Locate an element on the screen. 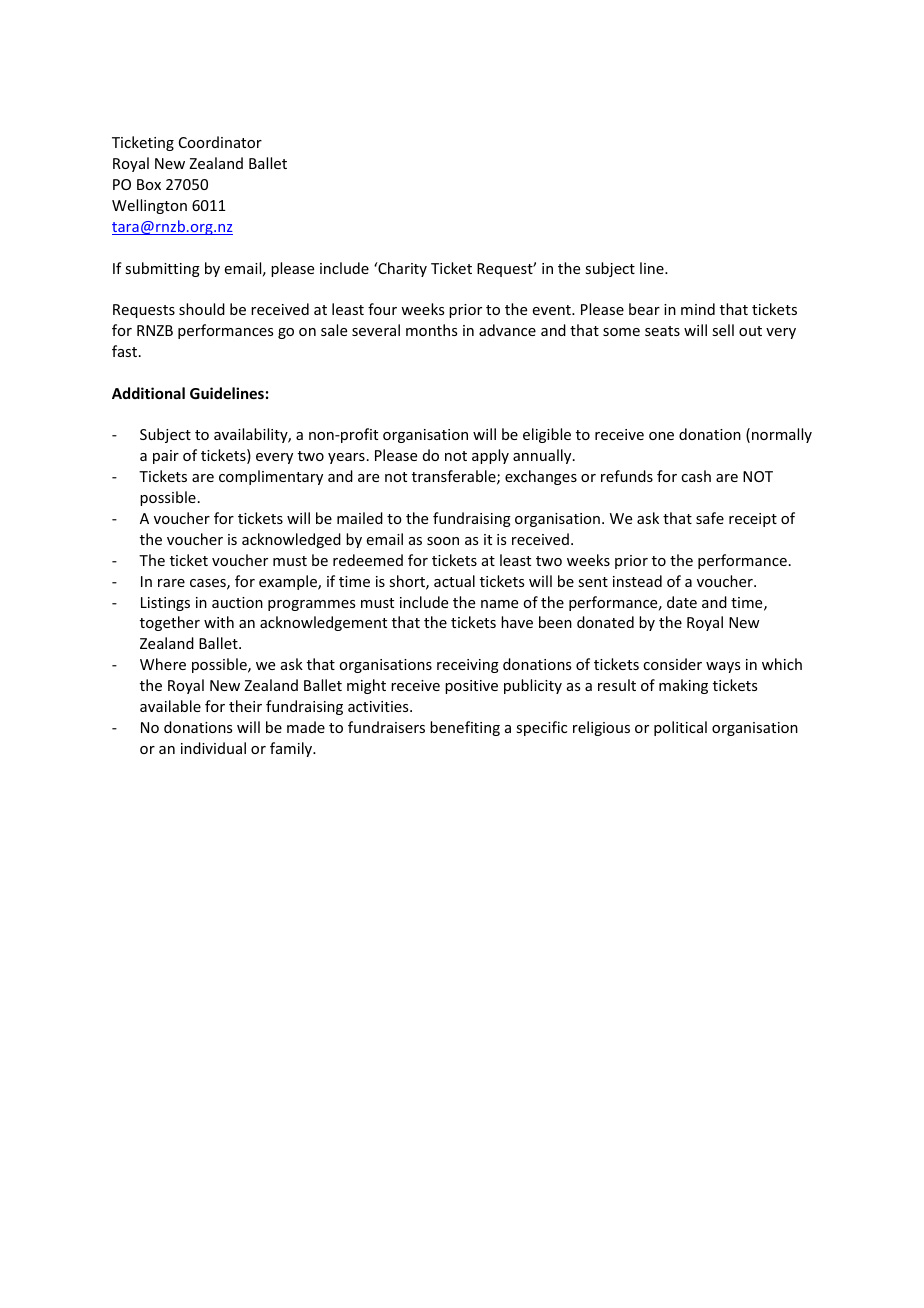  apply is located at coordinates (490, 456).
